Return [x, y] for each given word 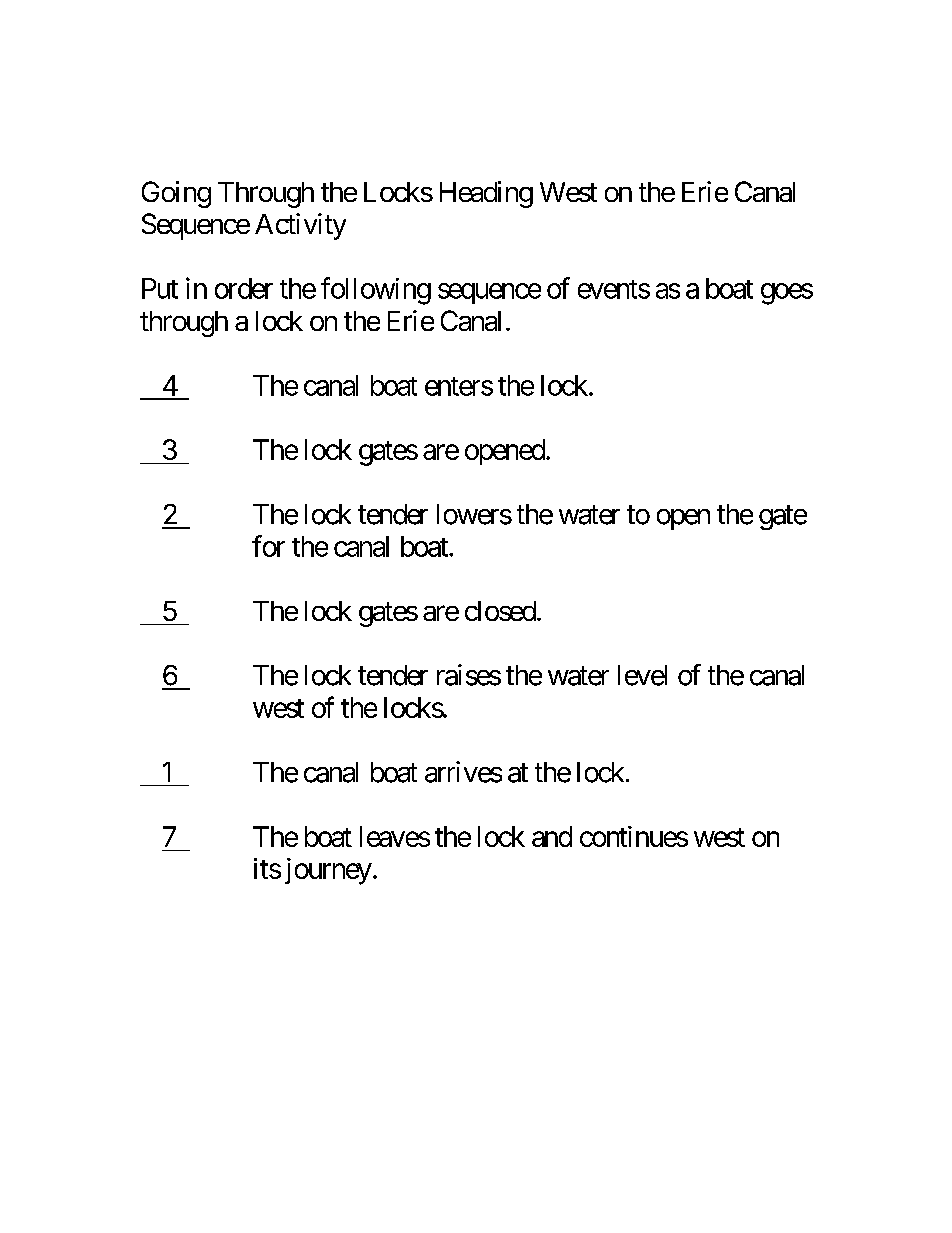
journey [328, 871]
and [552, 836]
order [244, 288]
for [268, 546]
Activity [300, 226]
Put [160, 288]
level [642, 675]
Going [176, 194]
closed [500, 611]
